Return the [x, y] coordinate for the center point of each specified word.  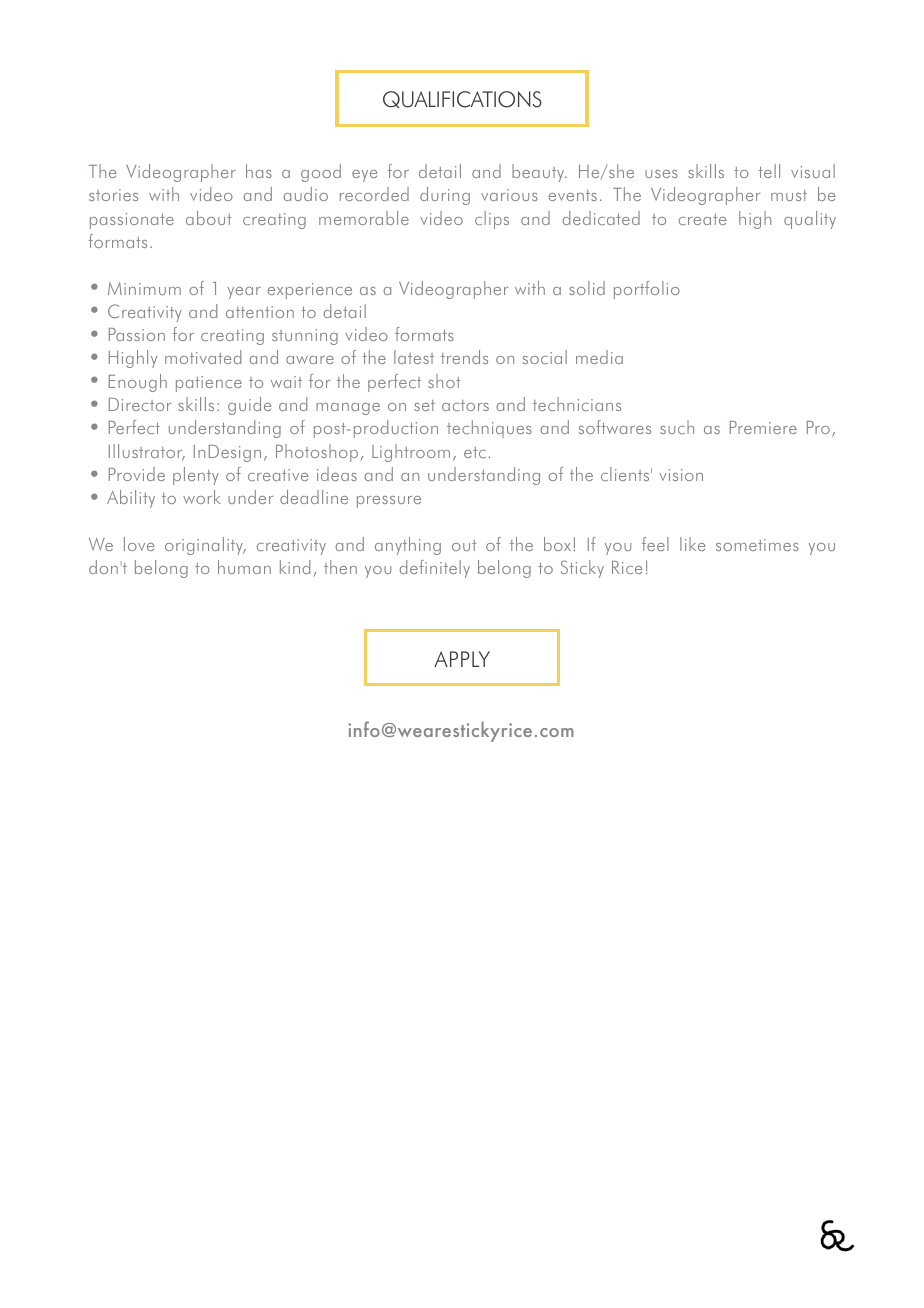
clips [492, 220]
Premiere [763, 427]
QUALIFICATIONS [462, 99]
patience [209, 384]
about [208, 218]
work [202, 497]
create [702, 219]
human [244, 567]
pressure [389, 502]
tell [769, 171]
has [259, 171]
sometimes [757, 545]
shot [444, 381]
